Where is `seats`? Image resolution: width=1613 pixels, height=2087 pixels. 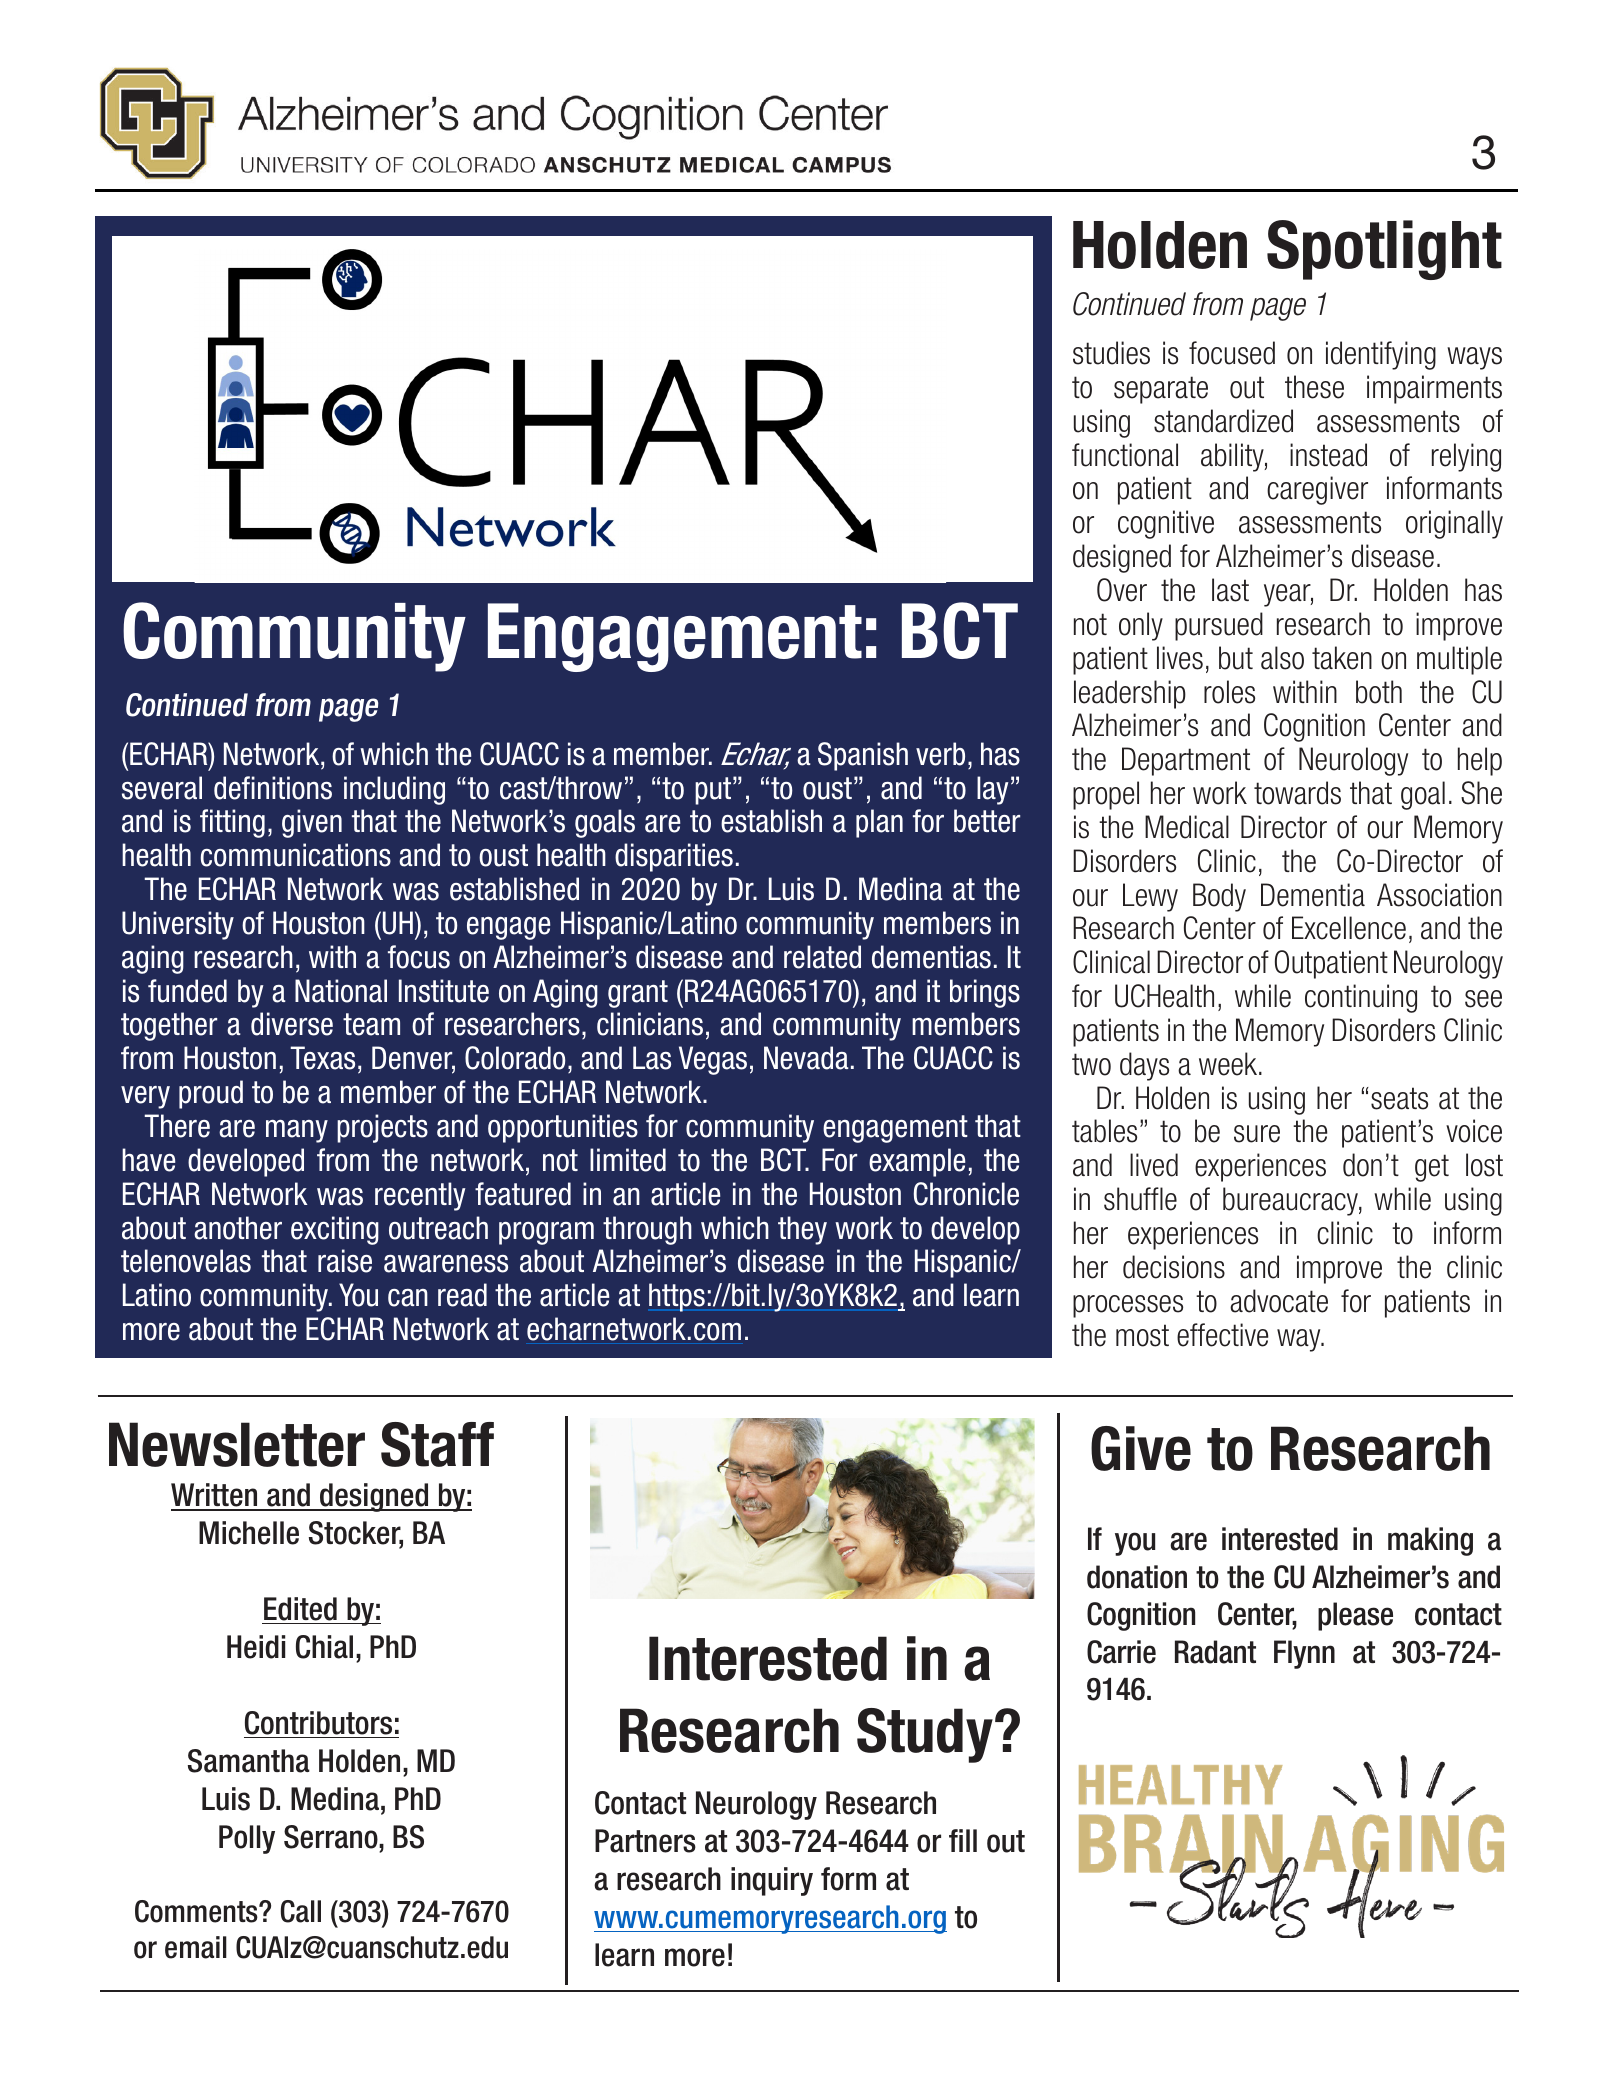 seats is located at coordinates (1399, 1098).
